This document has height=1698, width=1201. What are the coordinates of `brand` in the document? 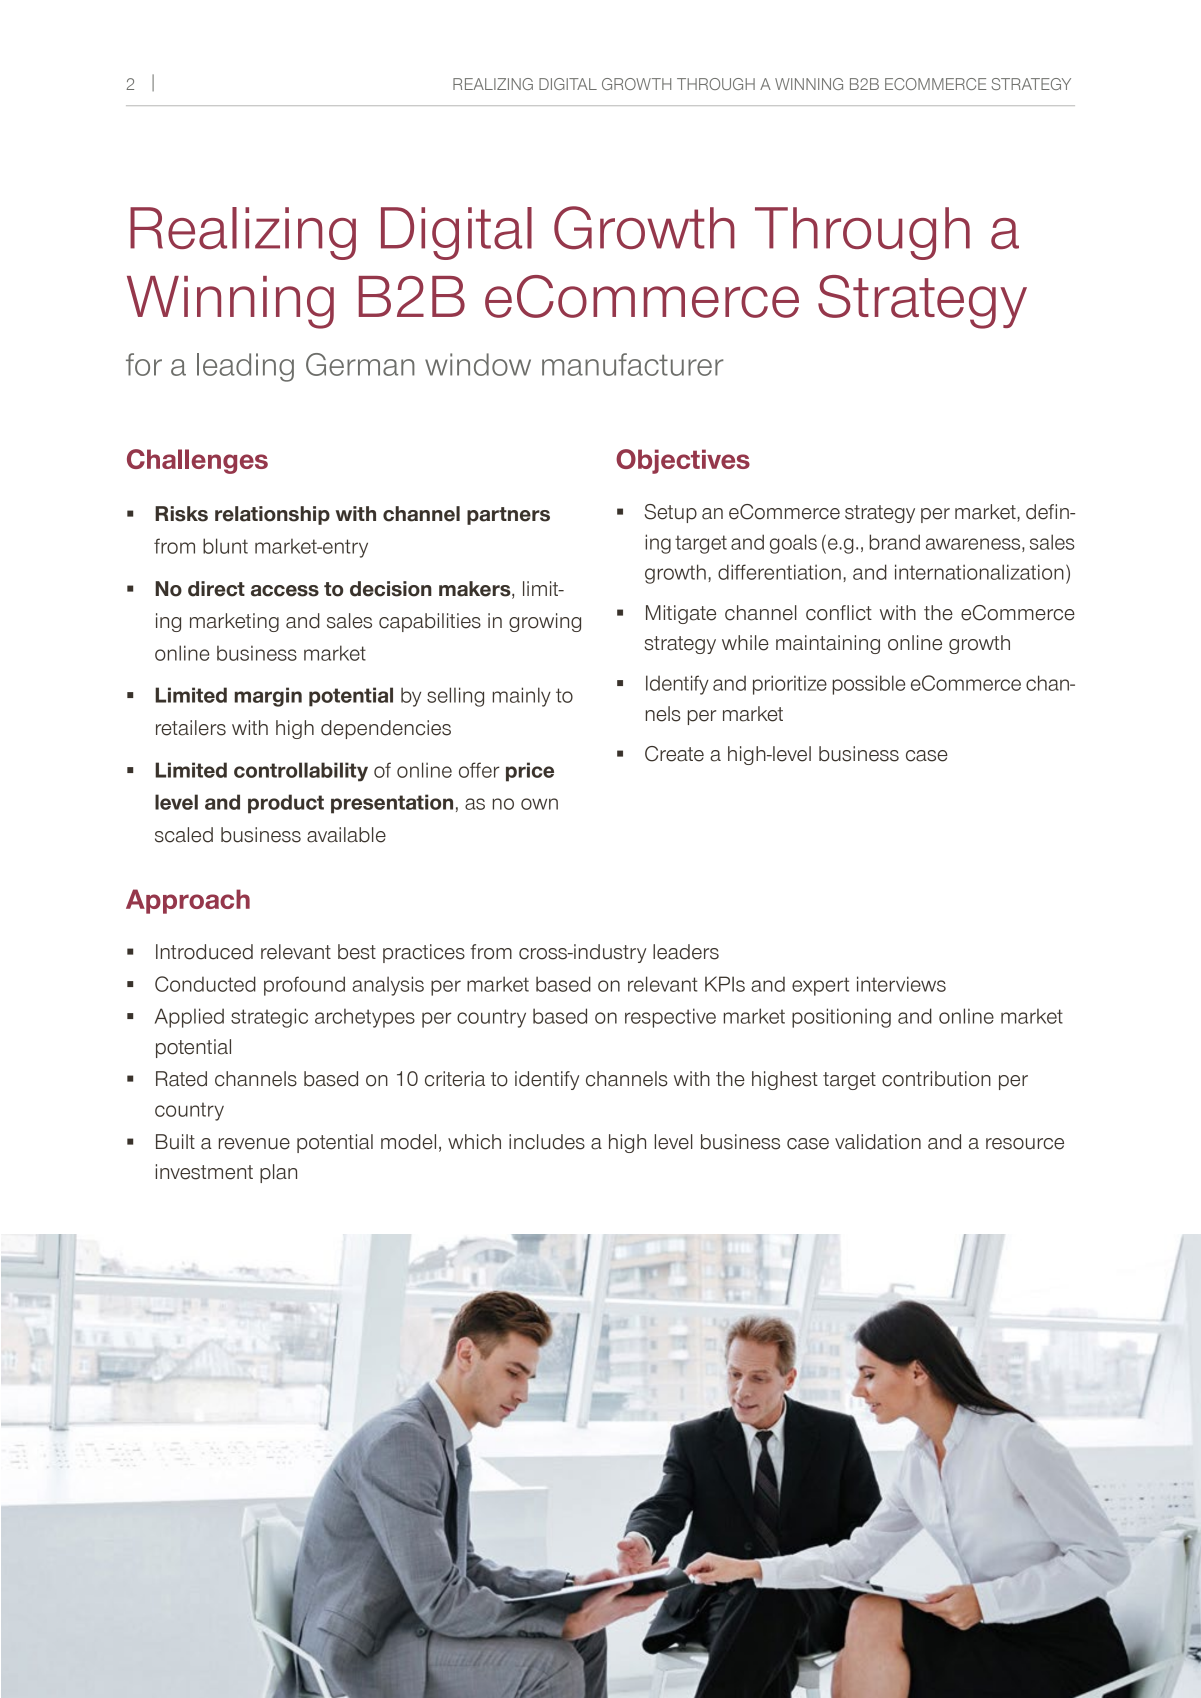 It's located at (894, 542).
